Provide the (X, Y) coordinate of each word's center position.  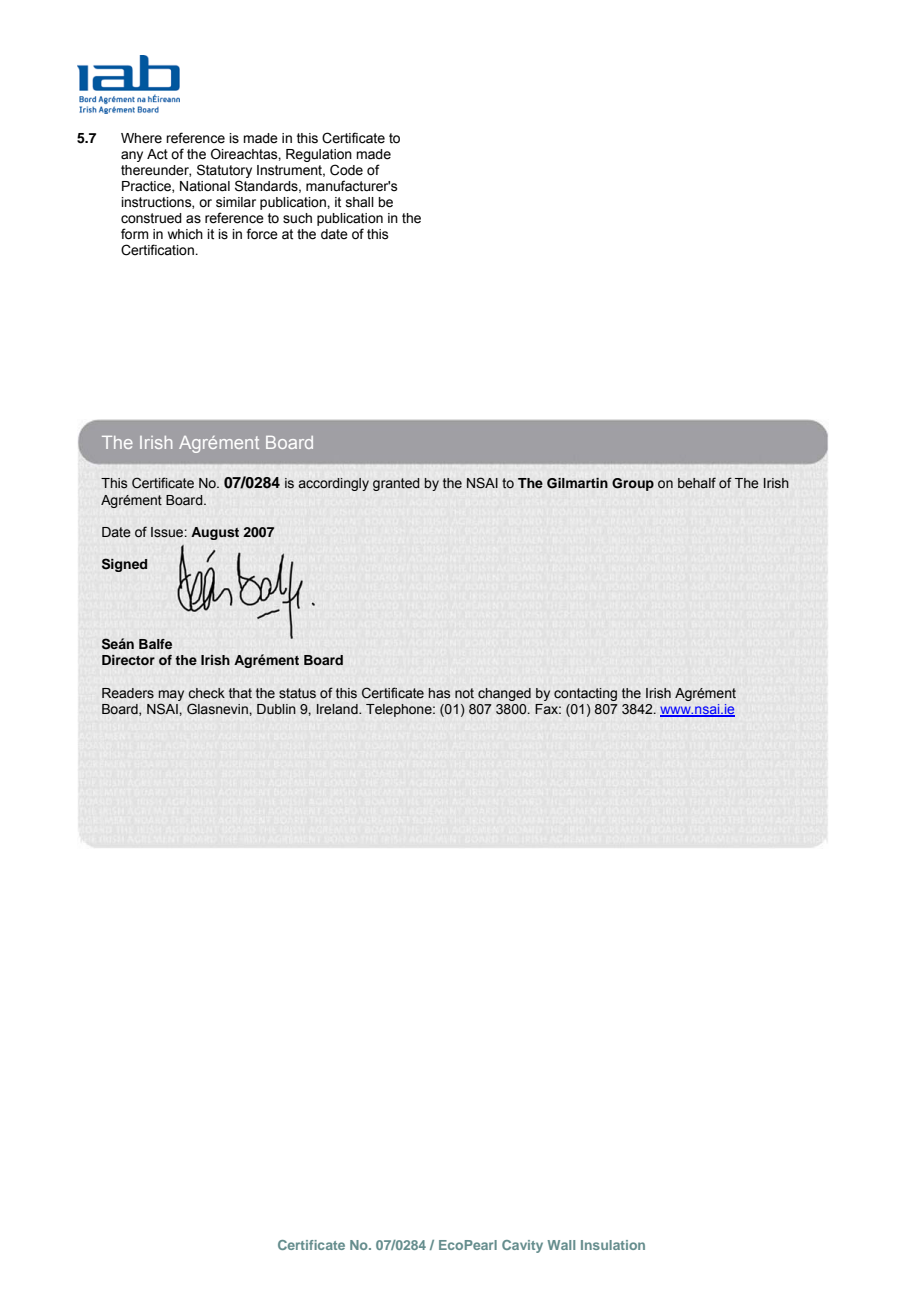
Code (346, 170)
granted (396, 484)
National (205, 186)
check (206, 693)
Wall (561, 1245)
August (215, 533)
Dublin (276, 709)
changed (504, 694)
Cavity (522, 1246)
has (439, 693)
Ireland (338, 709)
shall (360, 202)
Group (633, 484)
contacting (585, 694)
